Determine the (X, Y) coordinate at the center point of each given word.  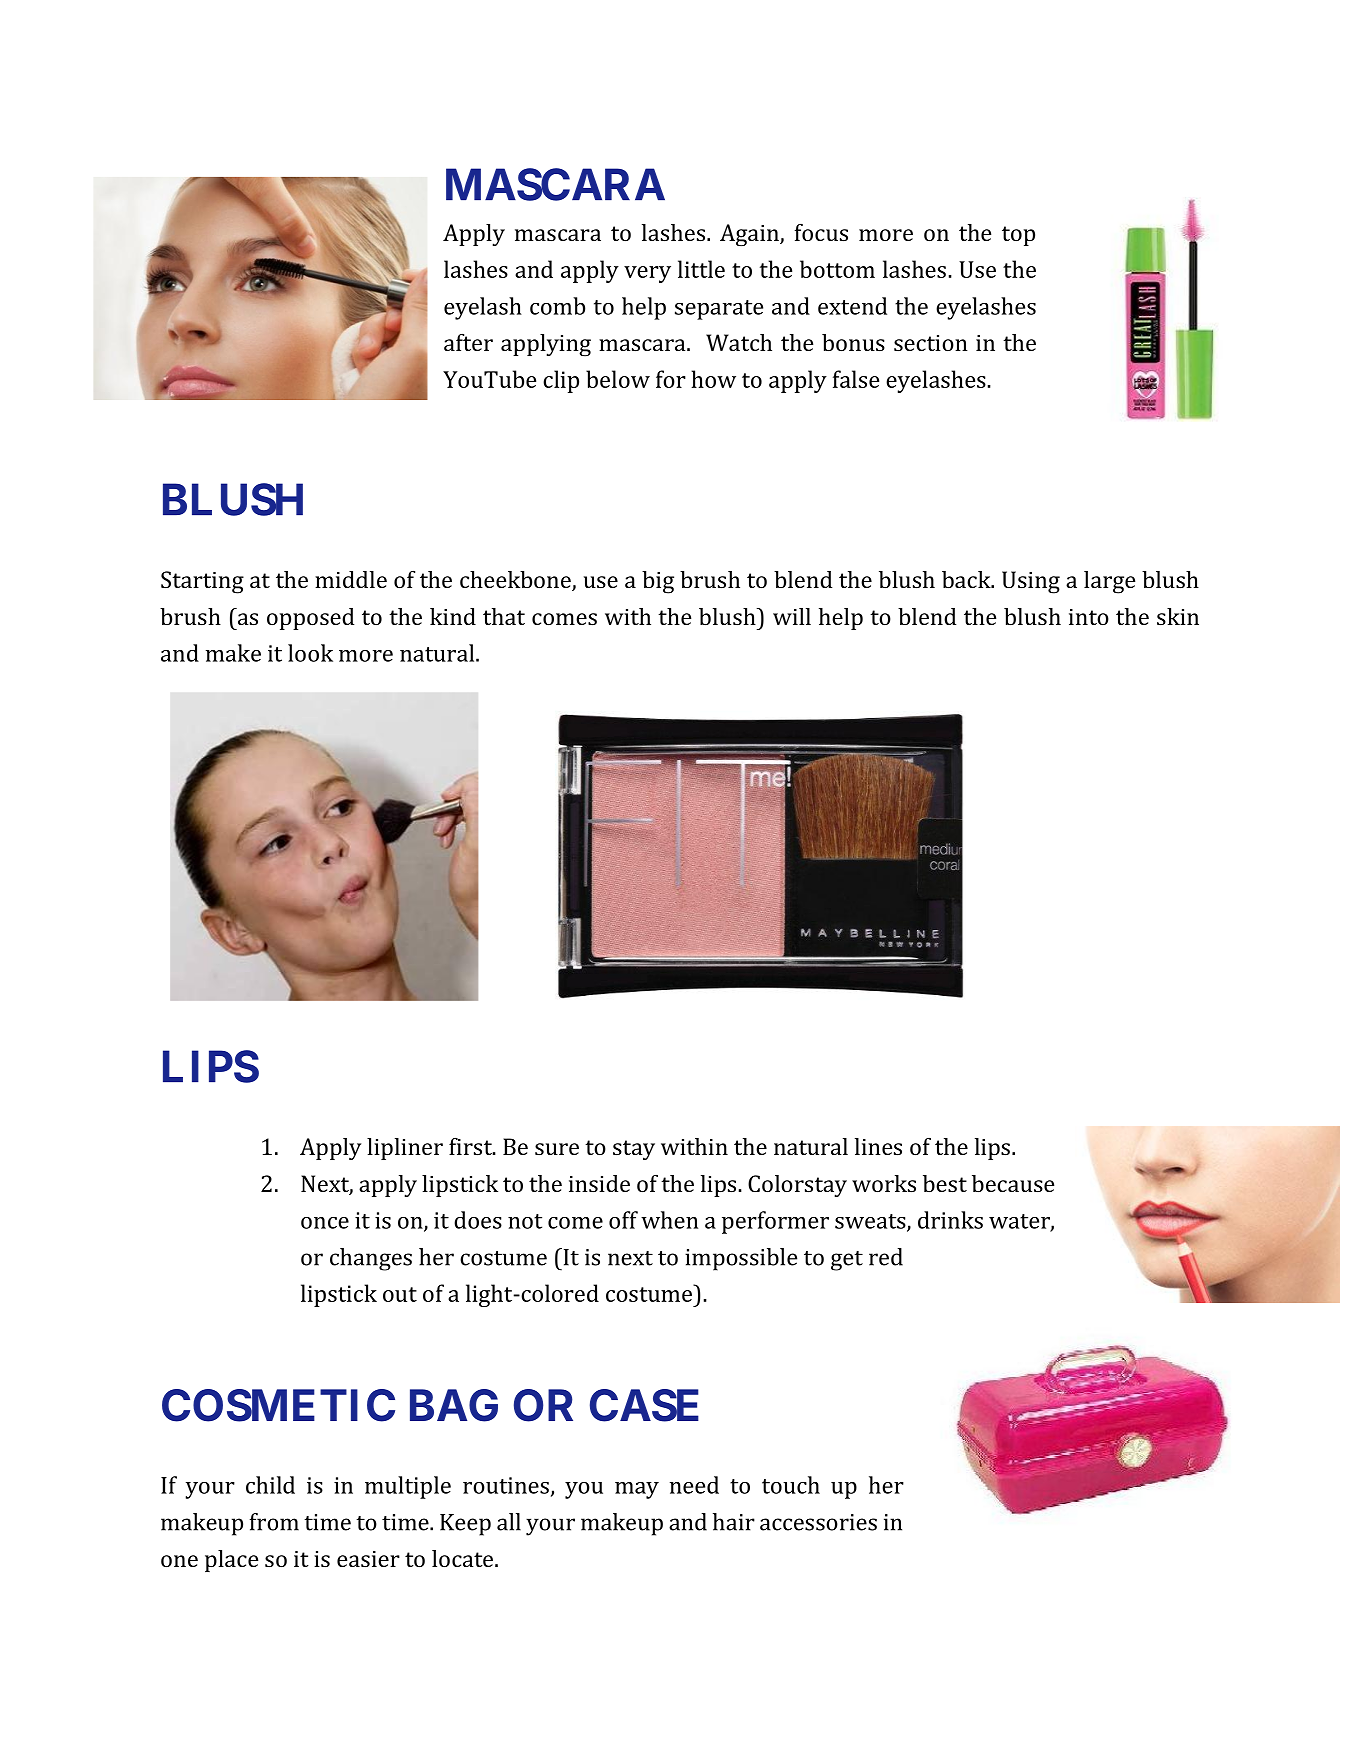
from (274, 1522)
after (468, 342)
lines (878, 1146)
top (1018, 236)
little (701, 269)
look (310, 653)
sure (557, 1149)
